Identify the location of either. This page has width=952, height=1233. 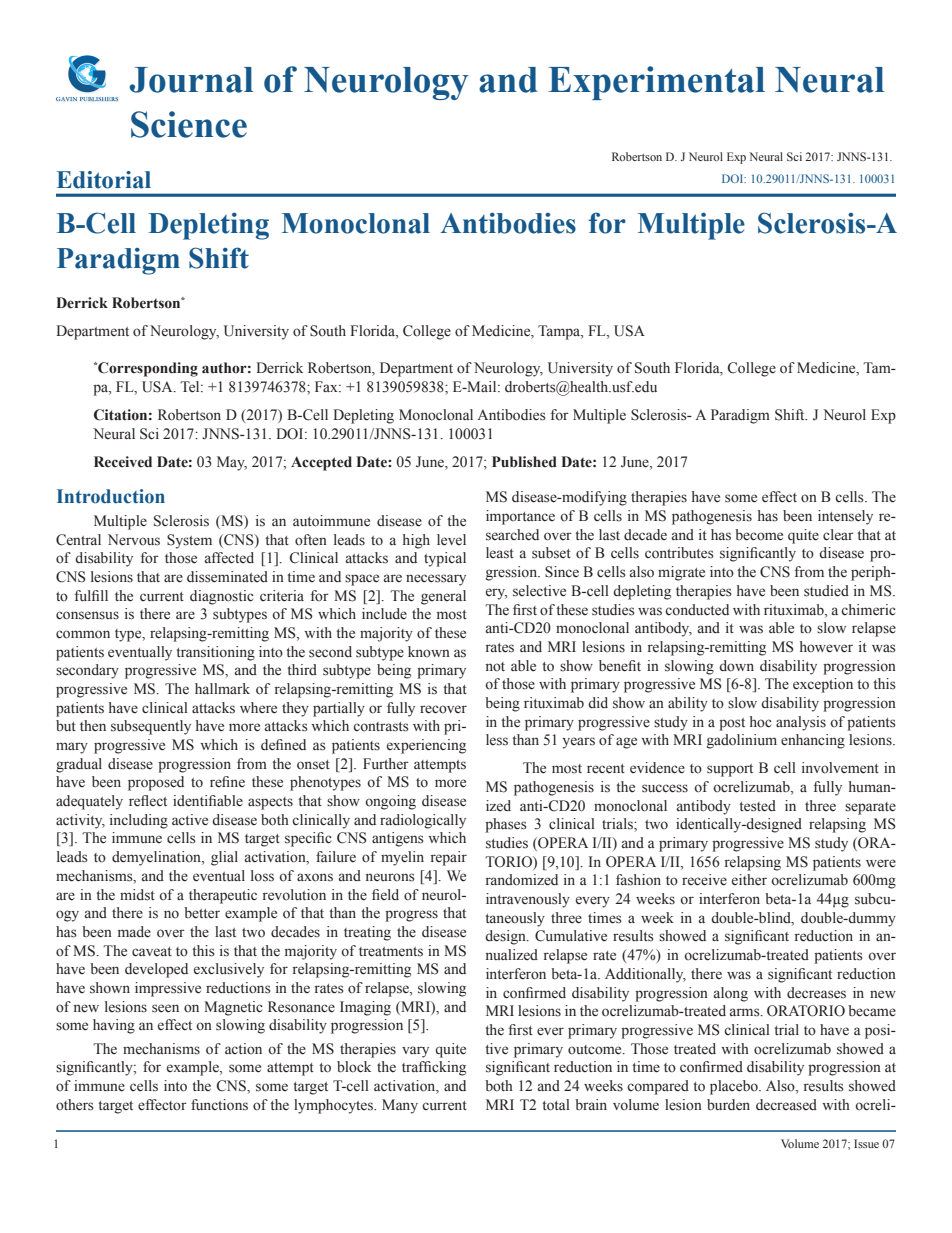
(749, 880).
